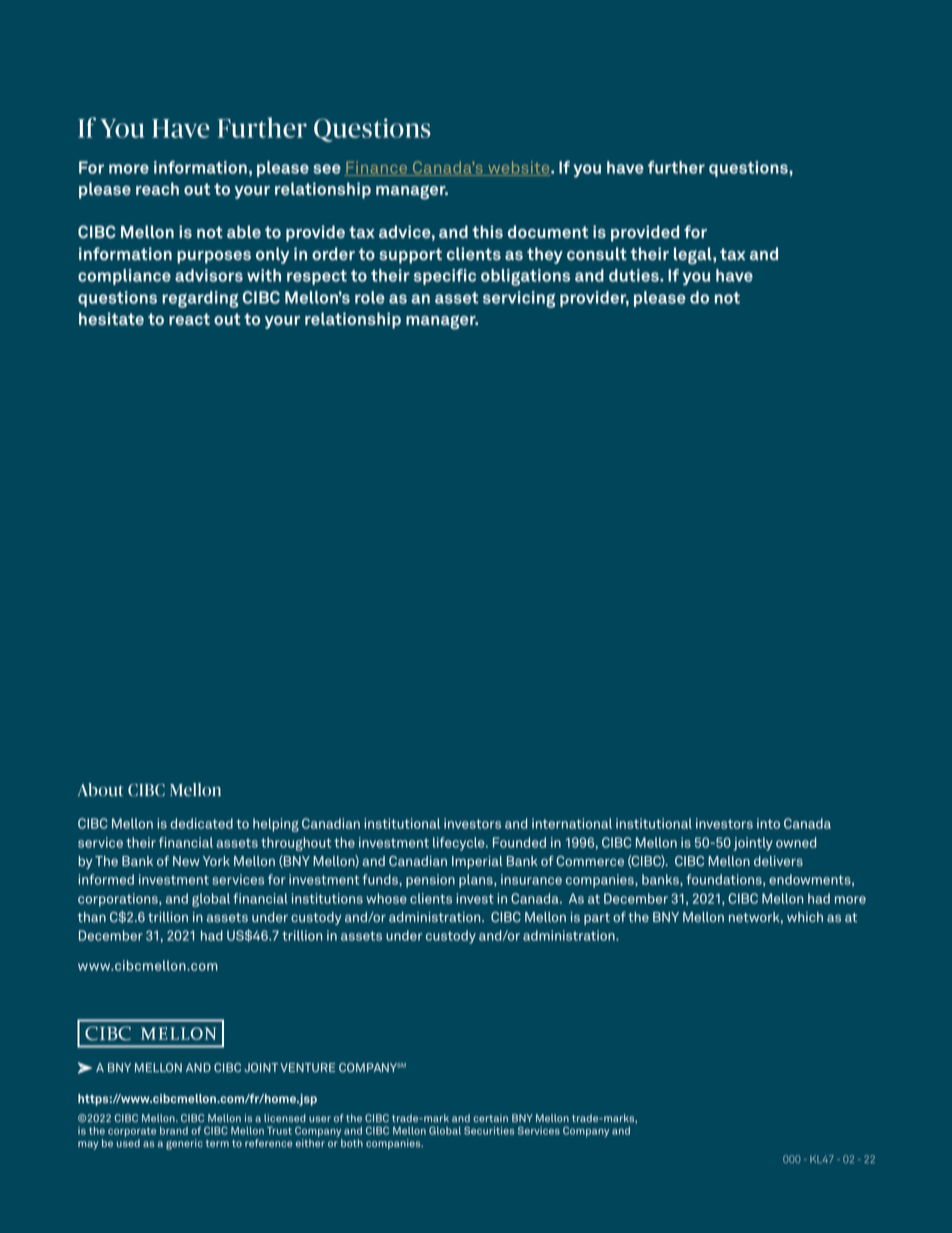  I want to click on react, so click(189, 319).
